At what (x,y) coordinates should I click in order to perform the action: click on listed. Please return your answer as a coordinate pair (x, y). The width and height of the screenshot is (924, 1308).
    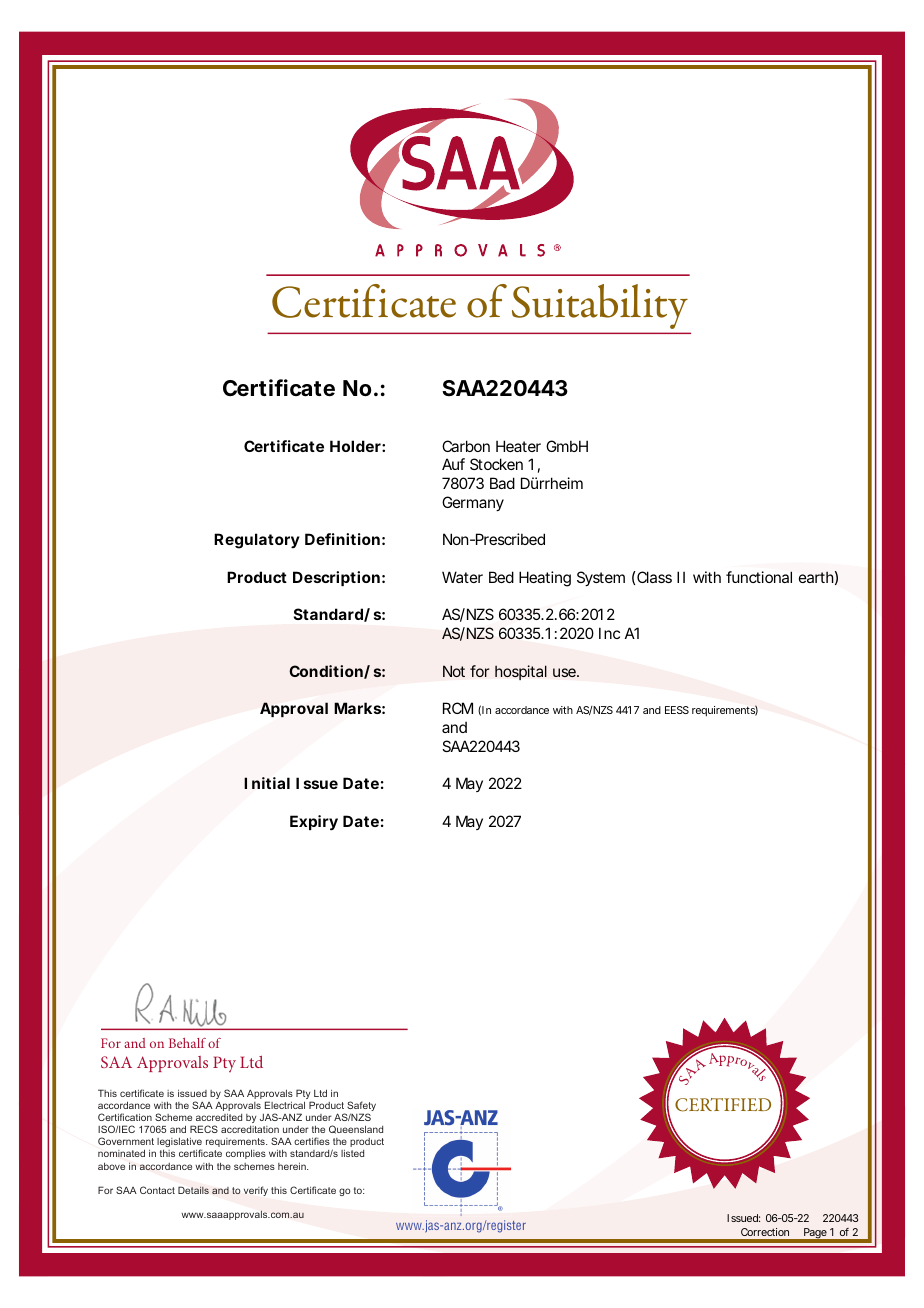
    Looking at the image, I should click on (352, 1153).
